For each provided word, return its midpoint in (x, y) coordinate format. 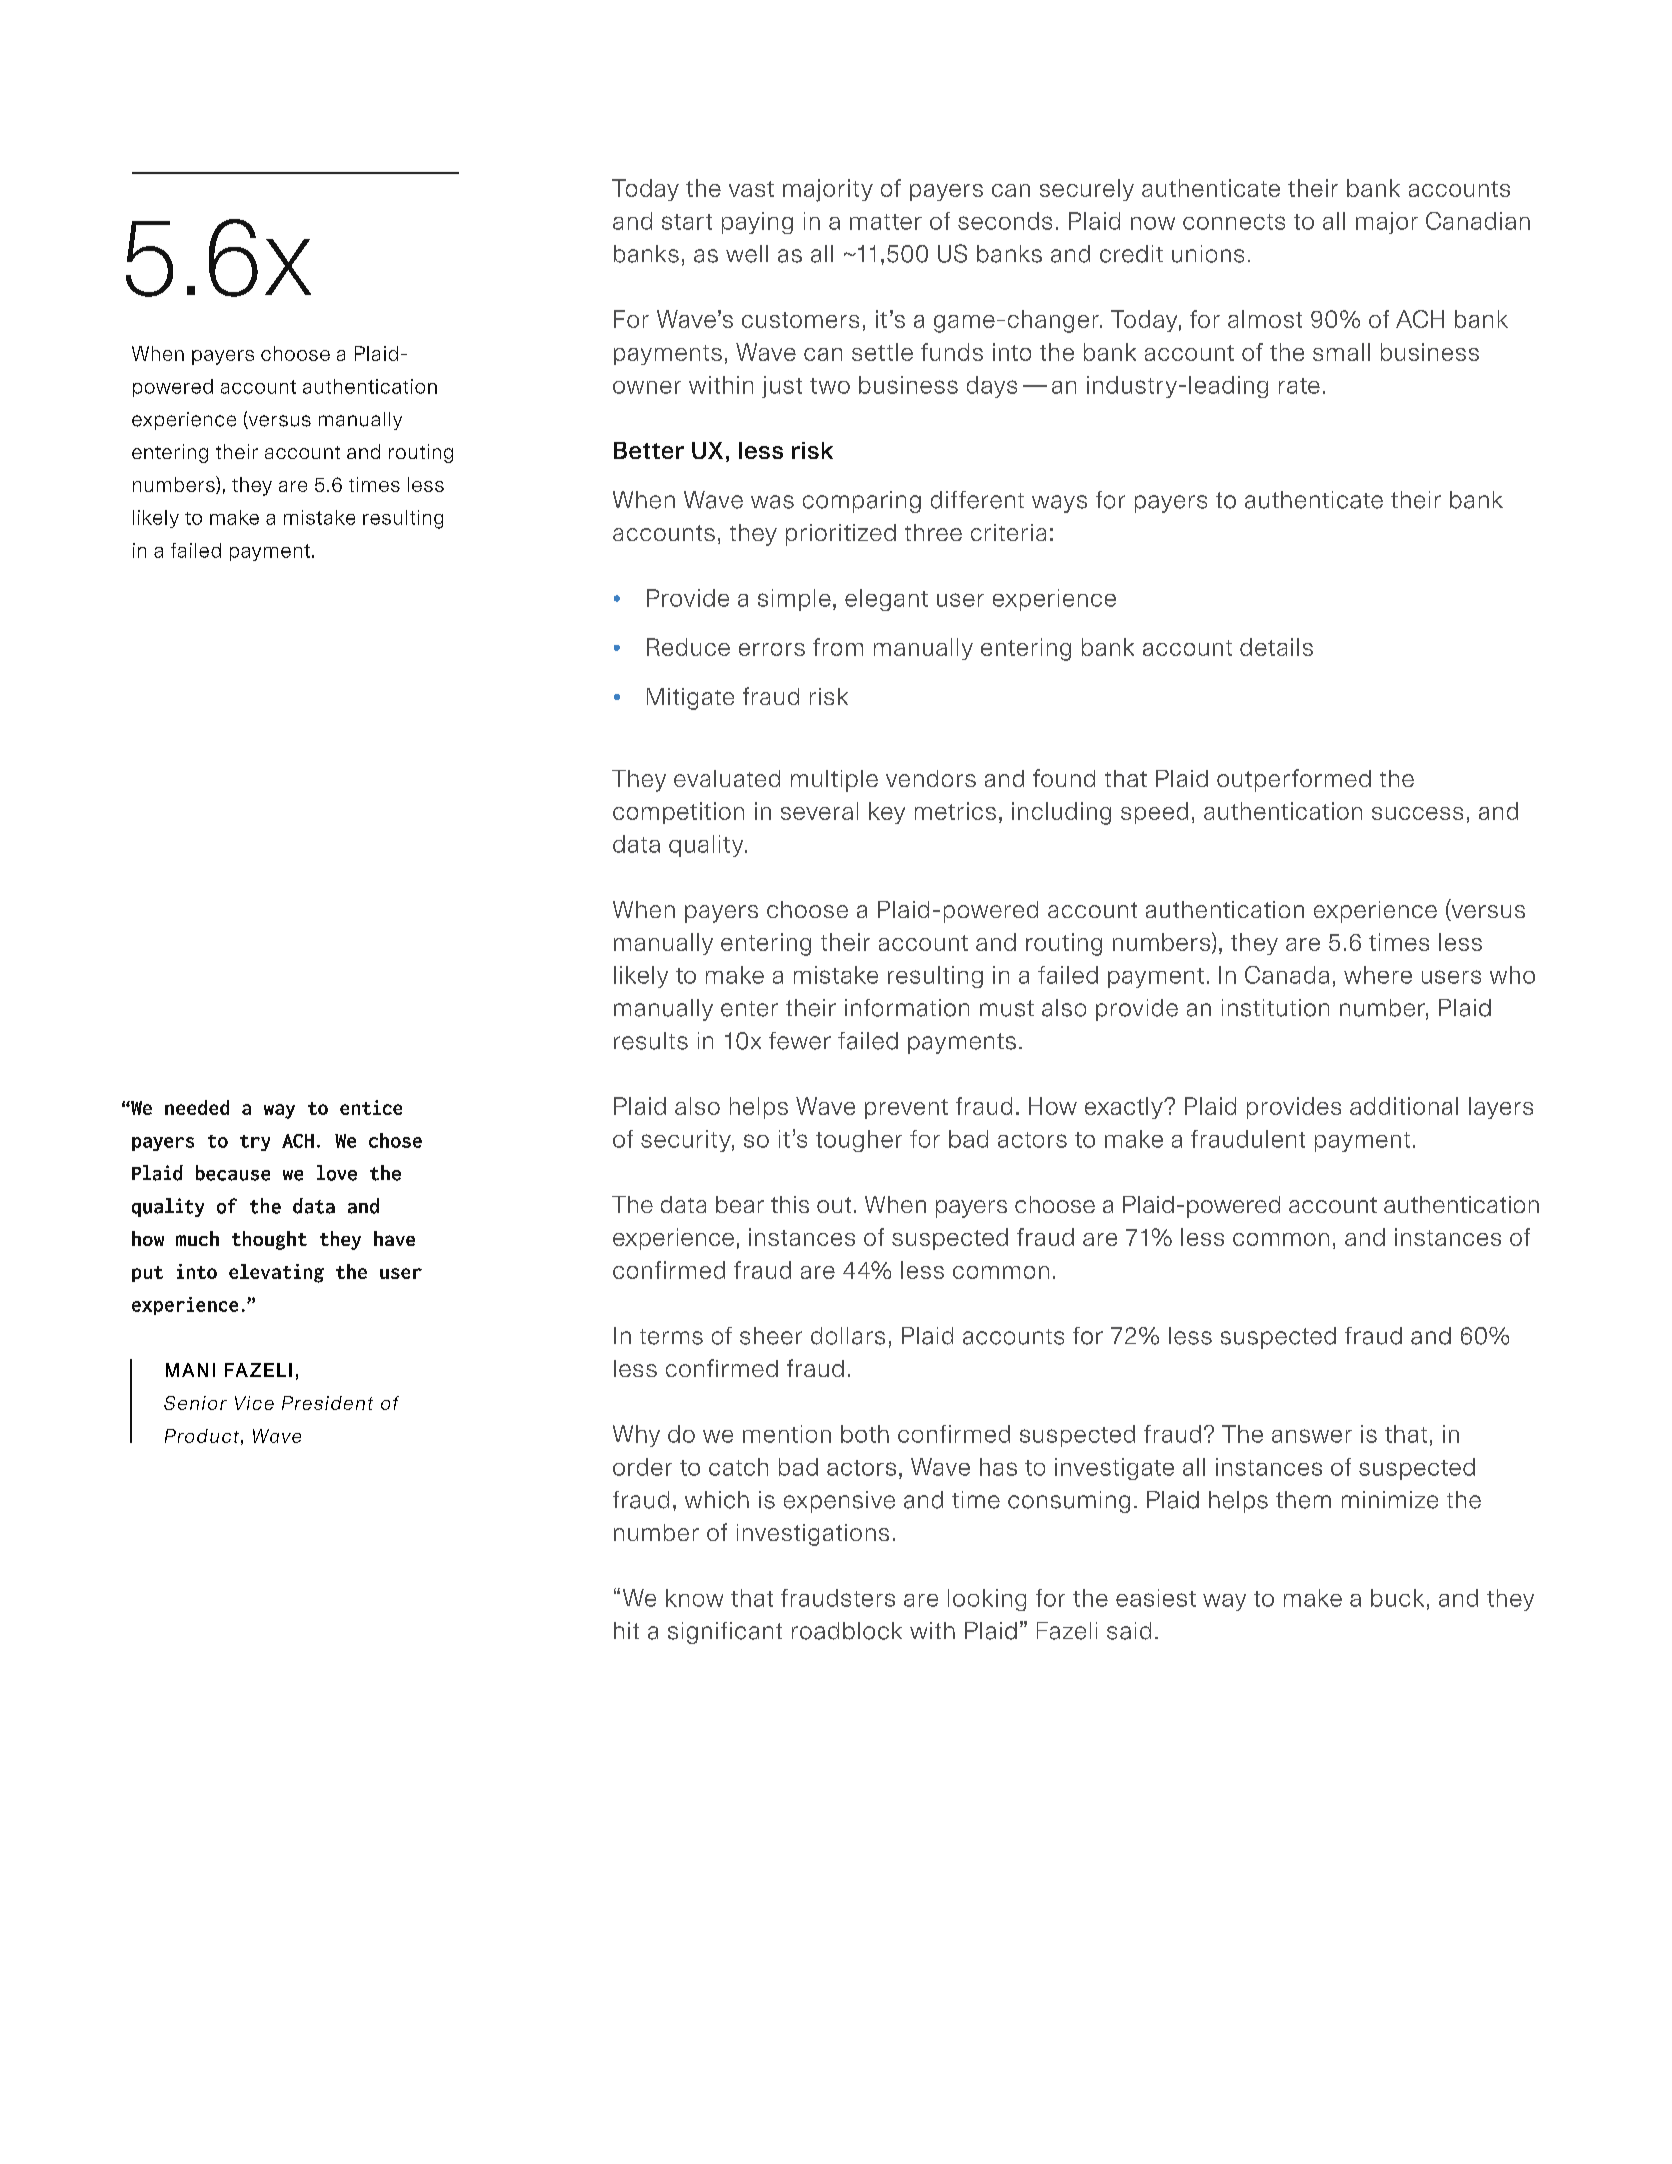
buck (1397, 1598)
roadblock (847, 1631)
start (687, 222)
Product (202, 1436)
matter (886, 222)
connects (1234, 222)
